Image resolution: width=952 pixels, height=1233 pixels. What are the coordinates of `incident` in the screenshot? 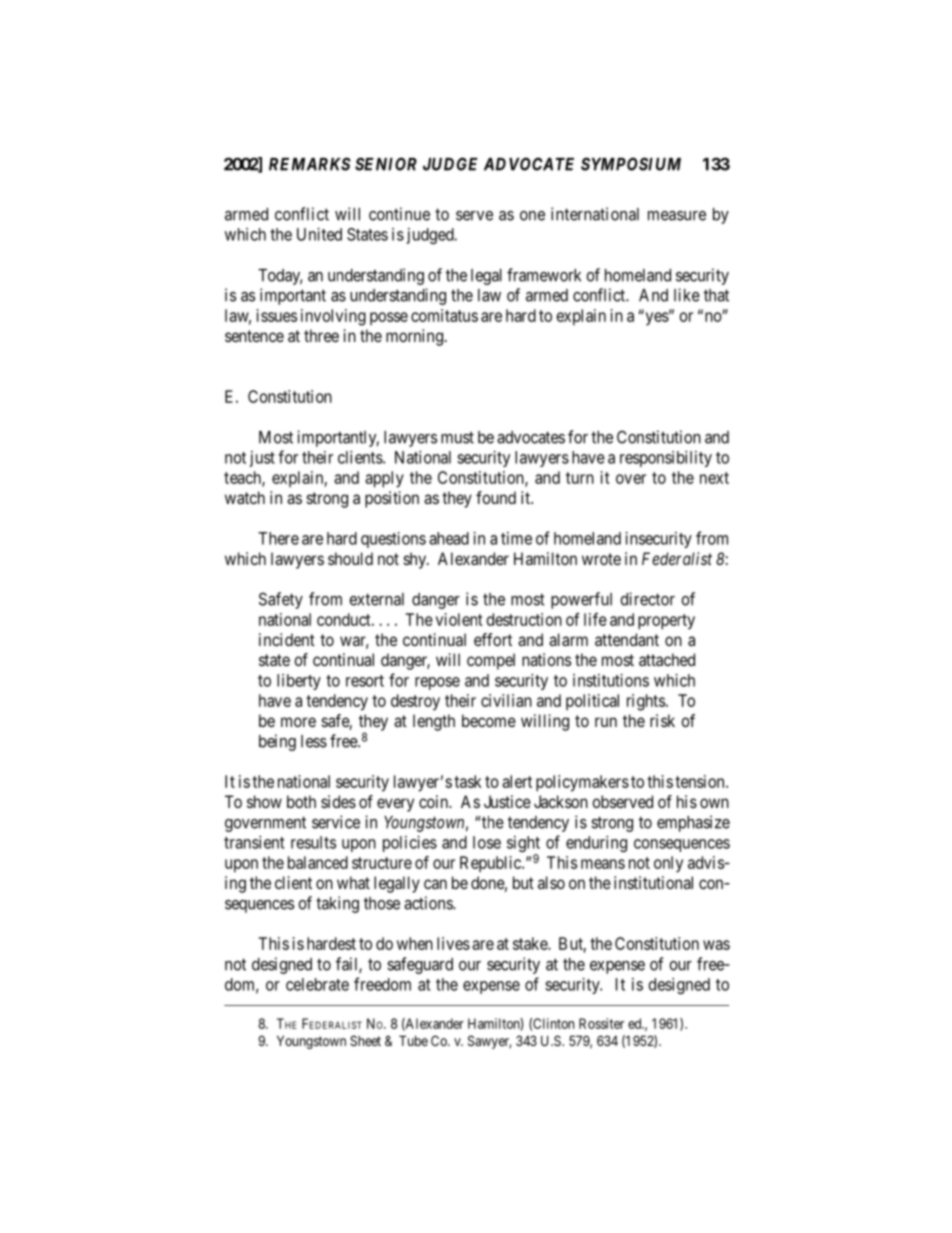 It's located at (287, 639).
